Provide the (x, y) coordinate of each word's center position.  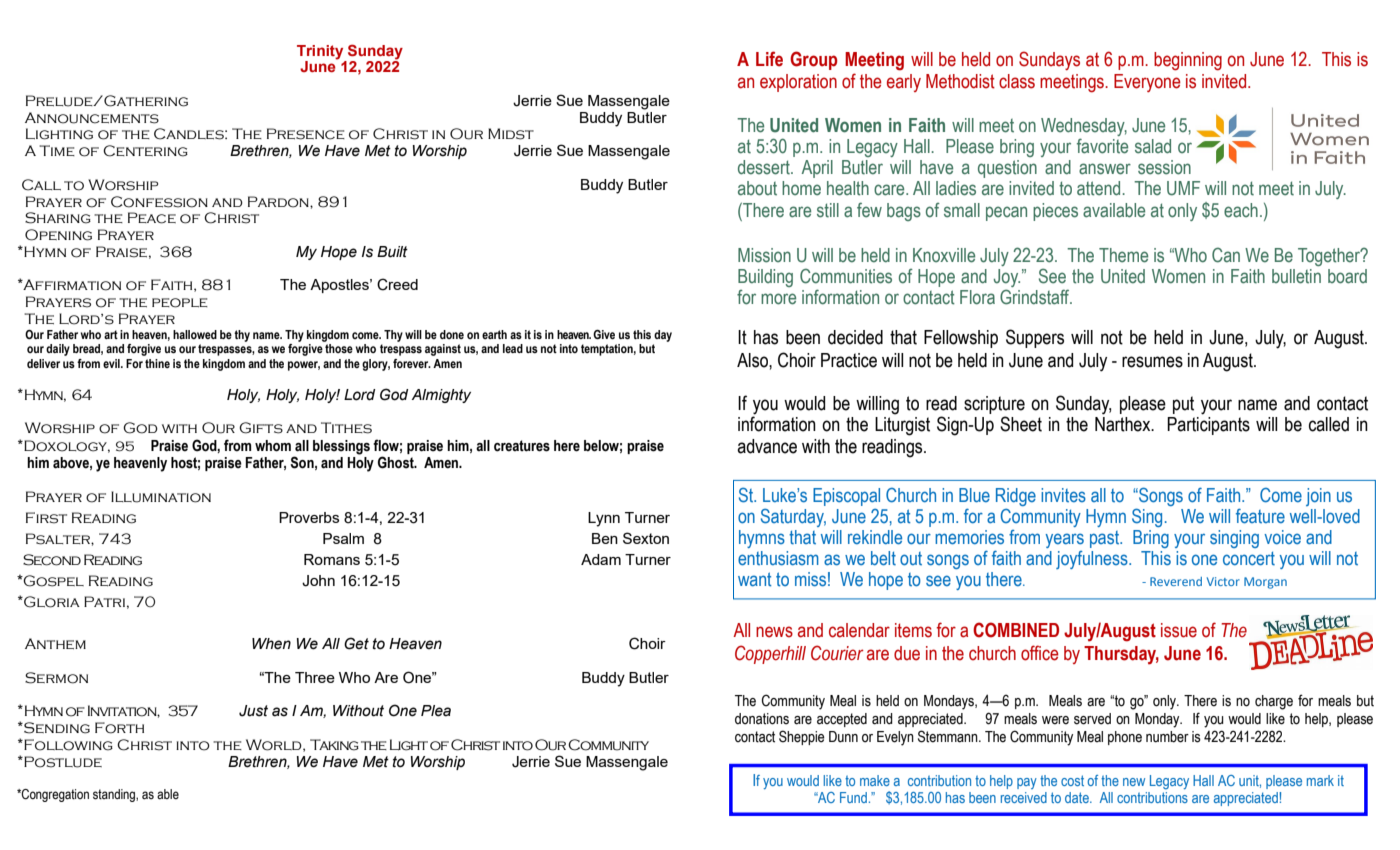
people (180, 303)
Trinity (320, 52)
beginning (1188, 61)
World (275, 745)
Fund (853, 797)
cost (1072, 780)
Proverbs (309, 517)
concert (1249, 559)
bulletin (1296, 276)
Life (769, 59)
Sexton (646, 538)
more (778, 299)
